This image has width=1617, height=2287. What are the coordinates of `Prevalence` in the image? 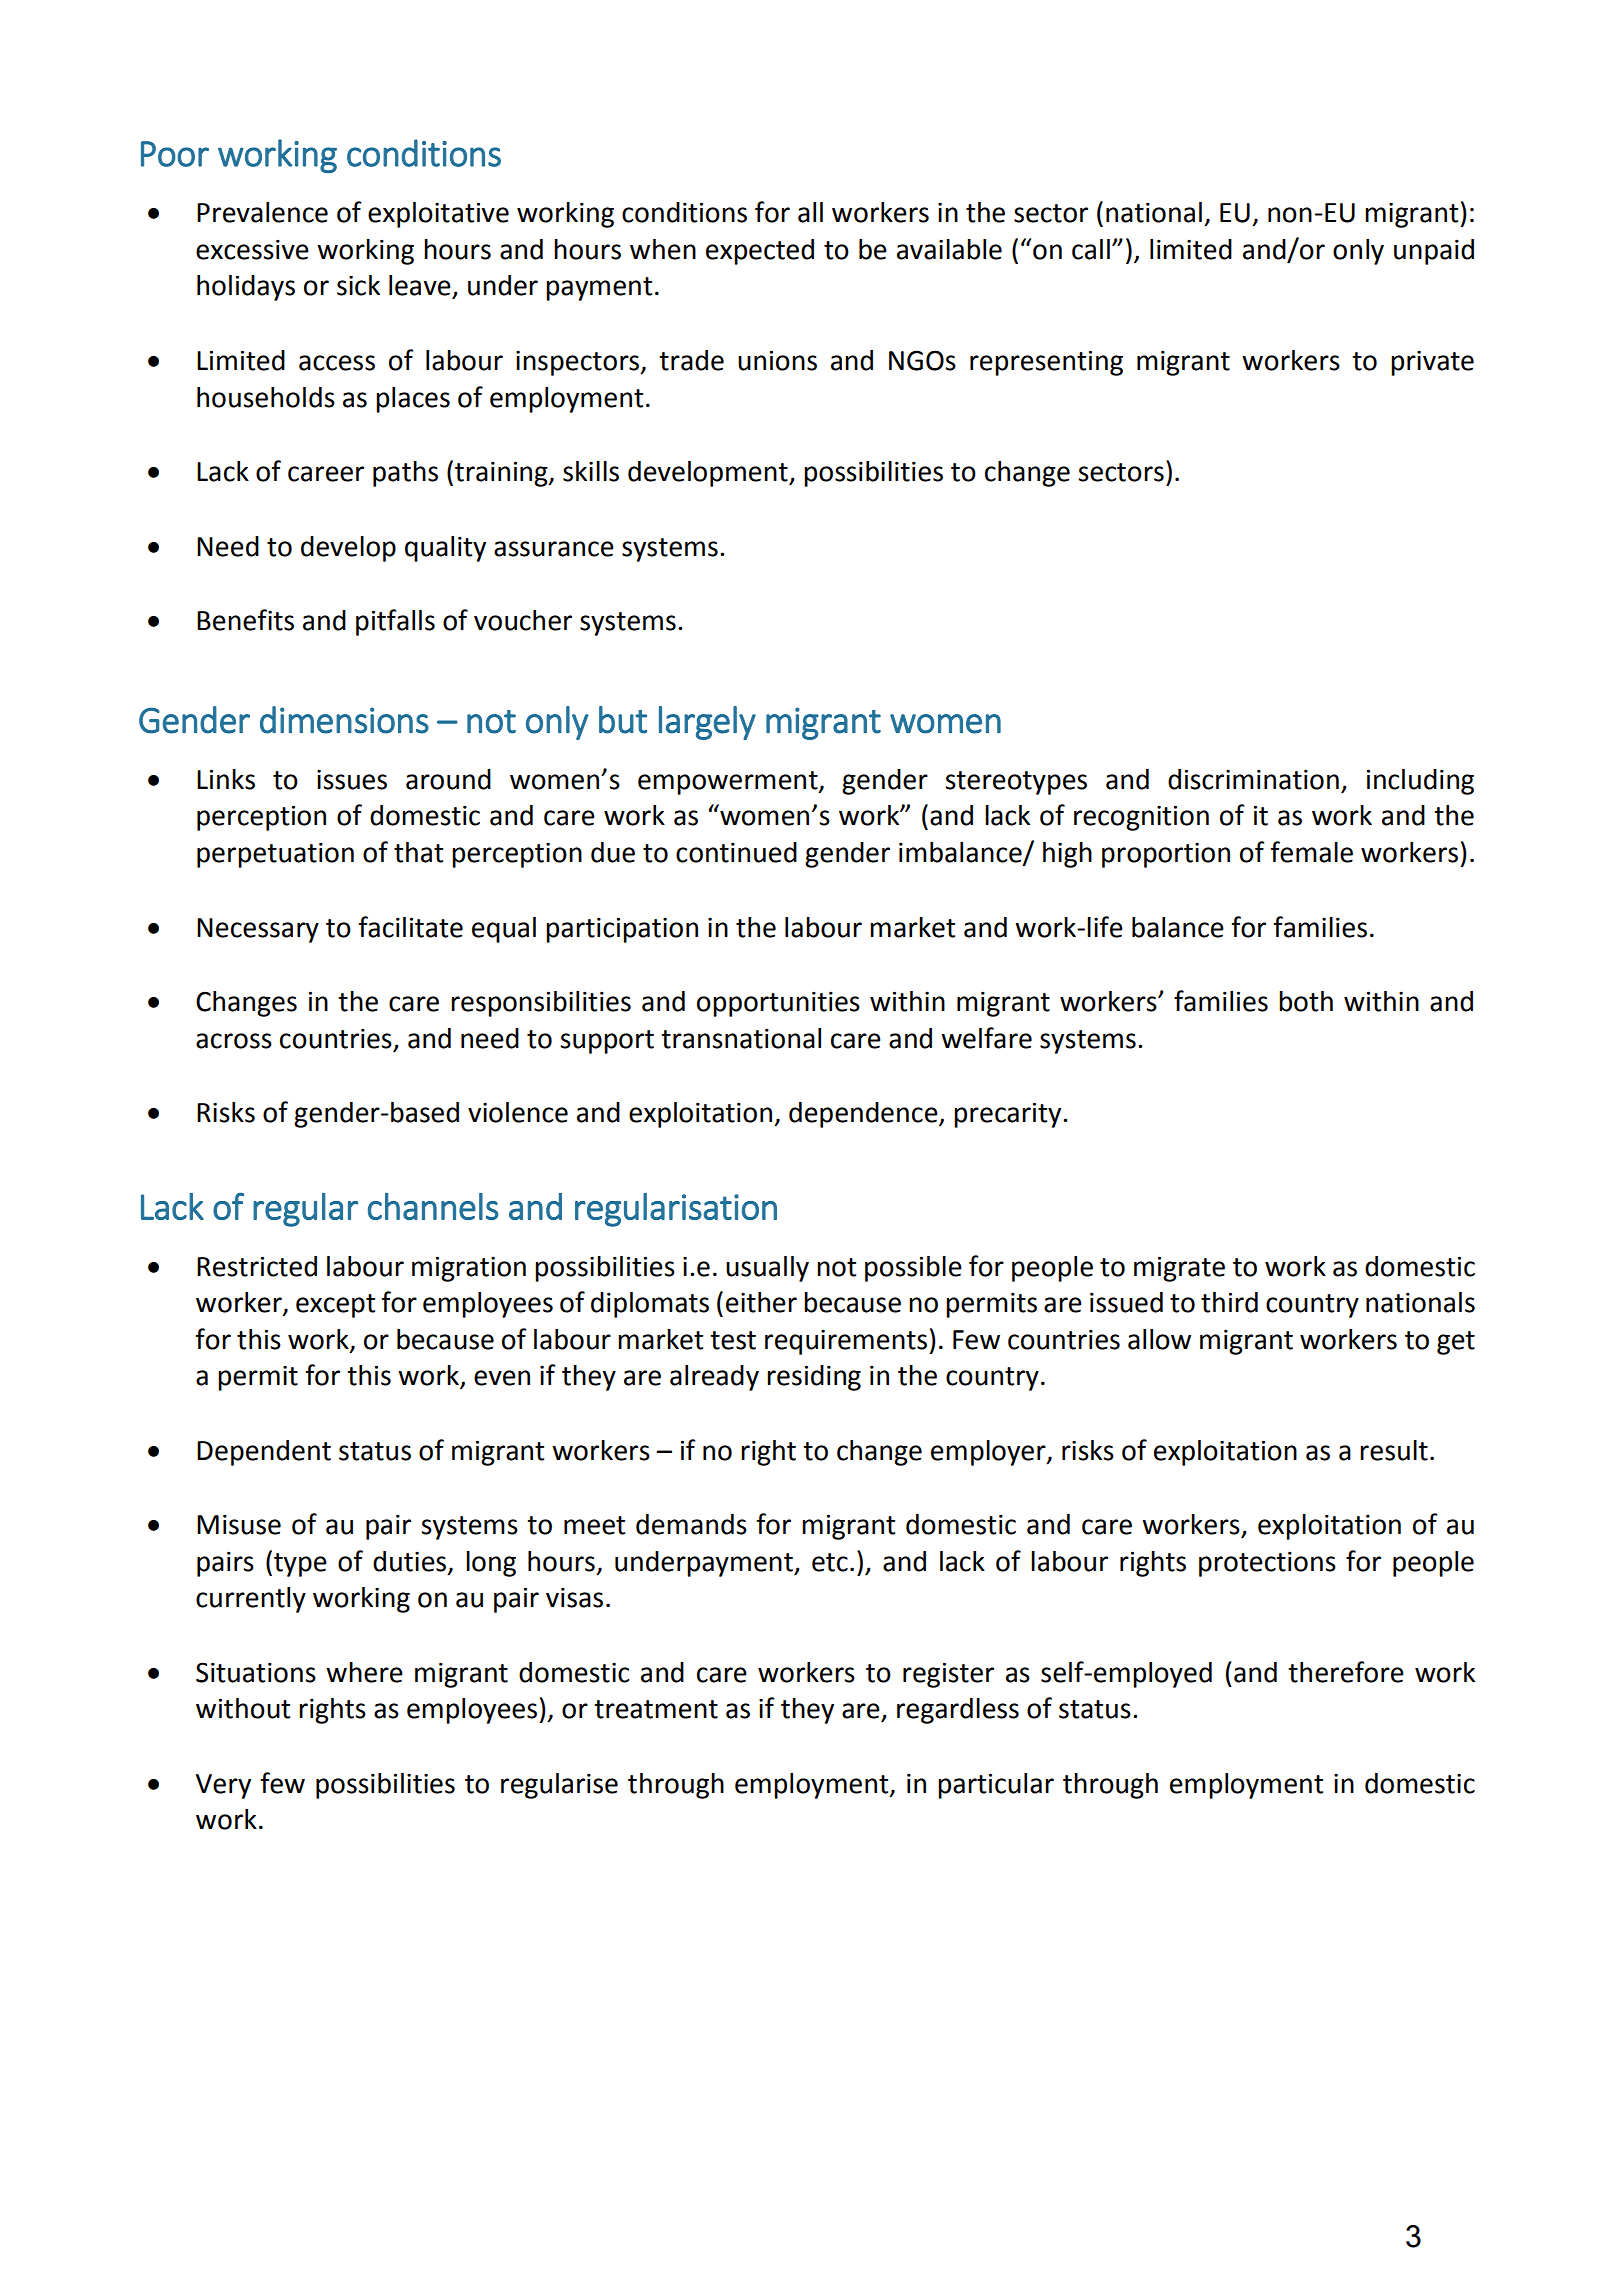 It's located at (262, 212).
